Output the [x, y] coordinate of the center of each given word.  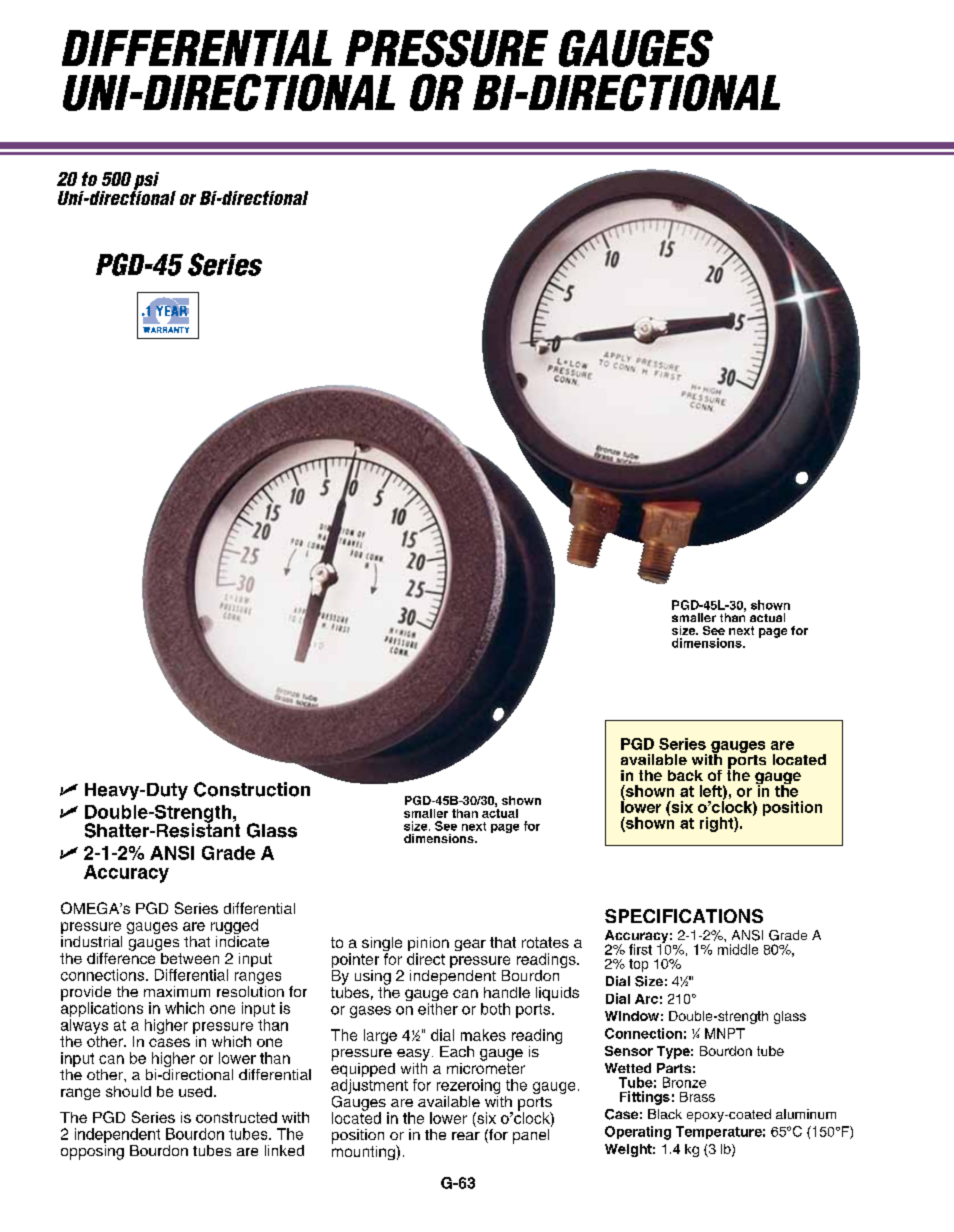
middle [738, 949]
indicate [242, 941]
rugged [234, 928]
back [685, 775]
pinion [428, 945]
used [195, 1091]
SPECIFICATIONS [684, 916]
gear [470, 945]
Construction [252, 789]
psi [146, 182]
